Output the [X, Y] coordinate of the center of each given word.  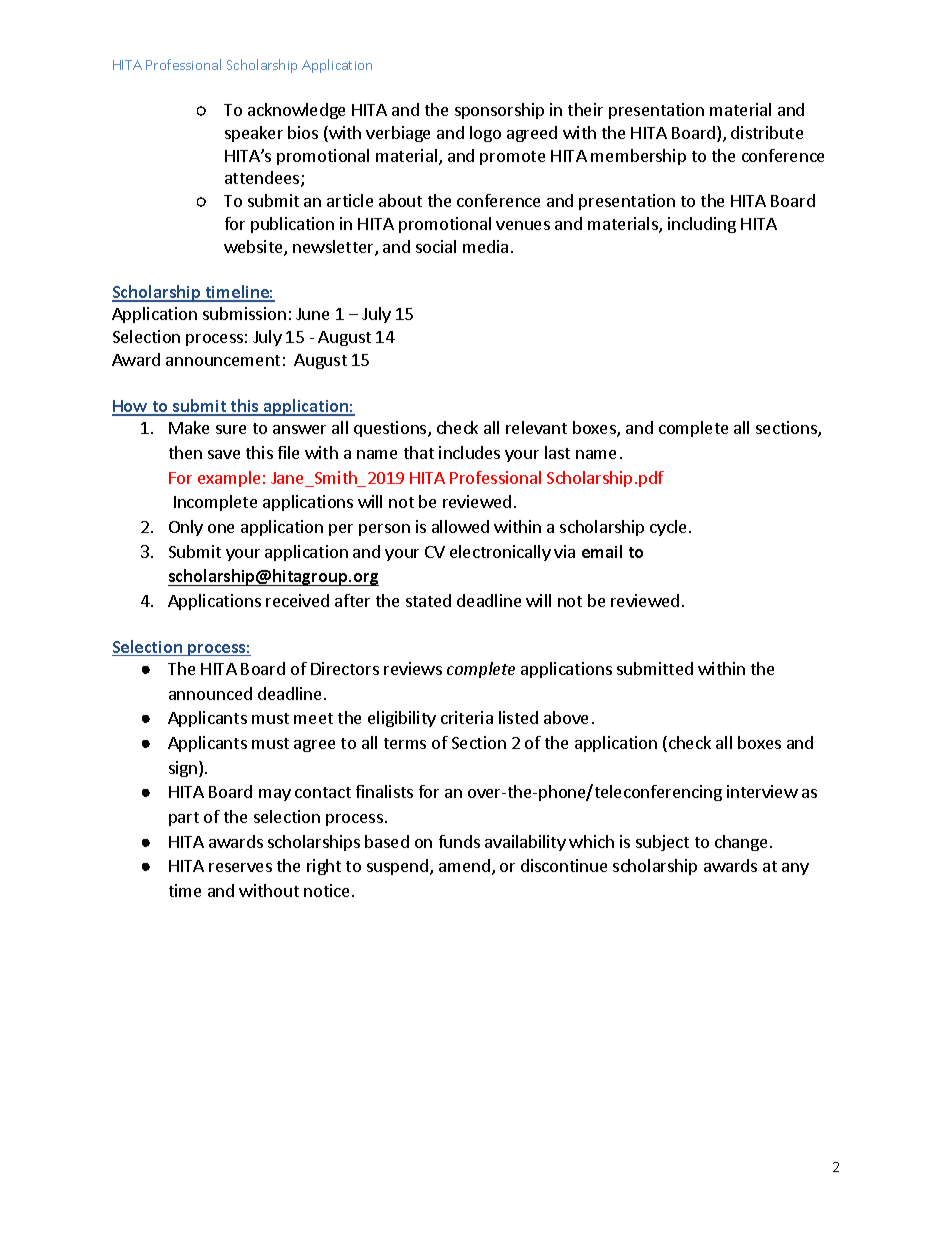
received [297, 600]
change [741, 843]
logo [485, 134]
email [602, 551]
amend [464, 865]
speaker [254, 134]
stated [428, 600]
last [557, 452]
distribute [767, 132]
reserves [240, 867]
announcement [223, 360]
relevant [536, 427]
